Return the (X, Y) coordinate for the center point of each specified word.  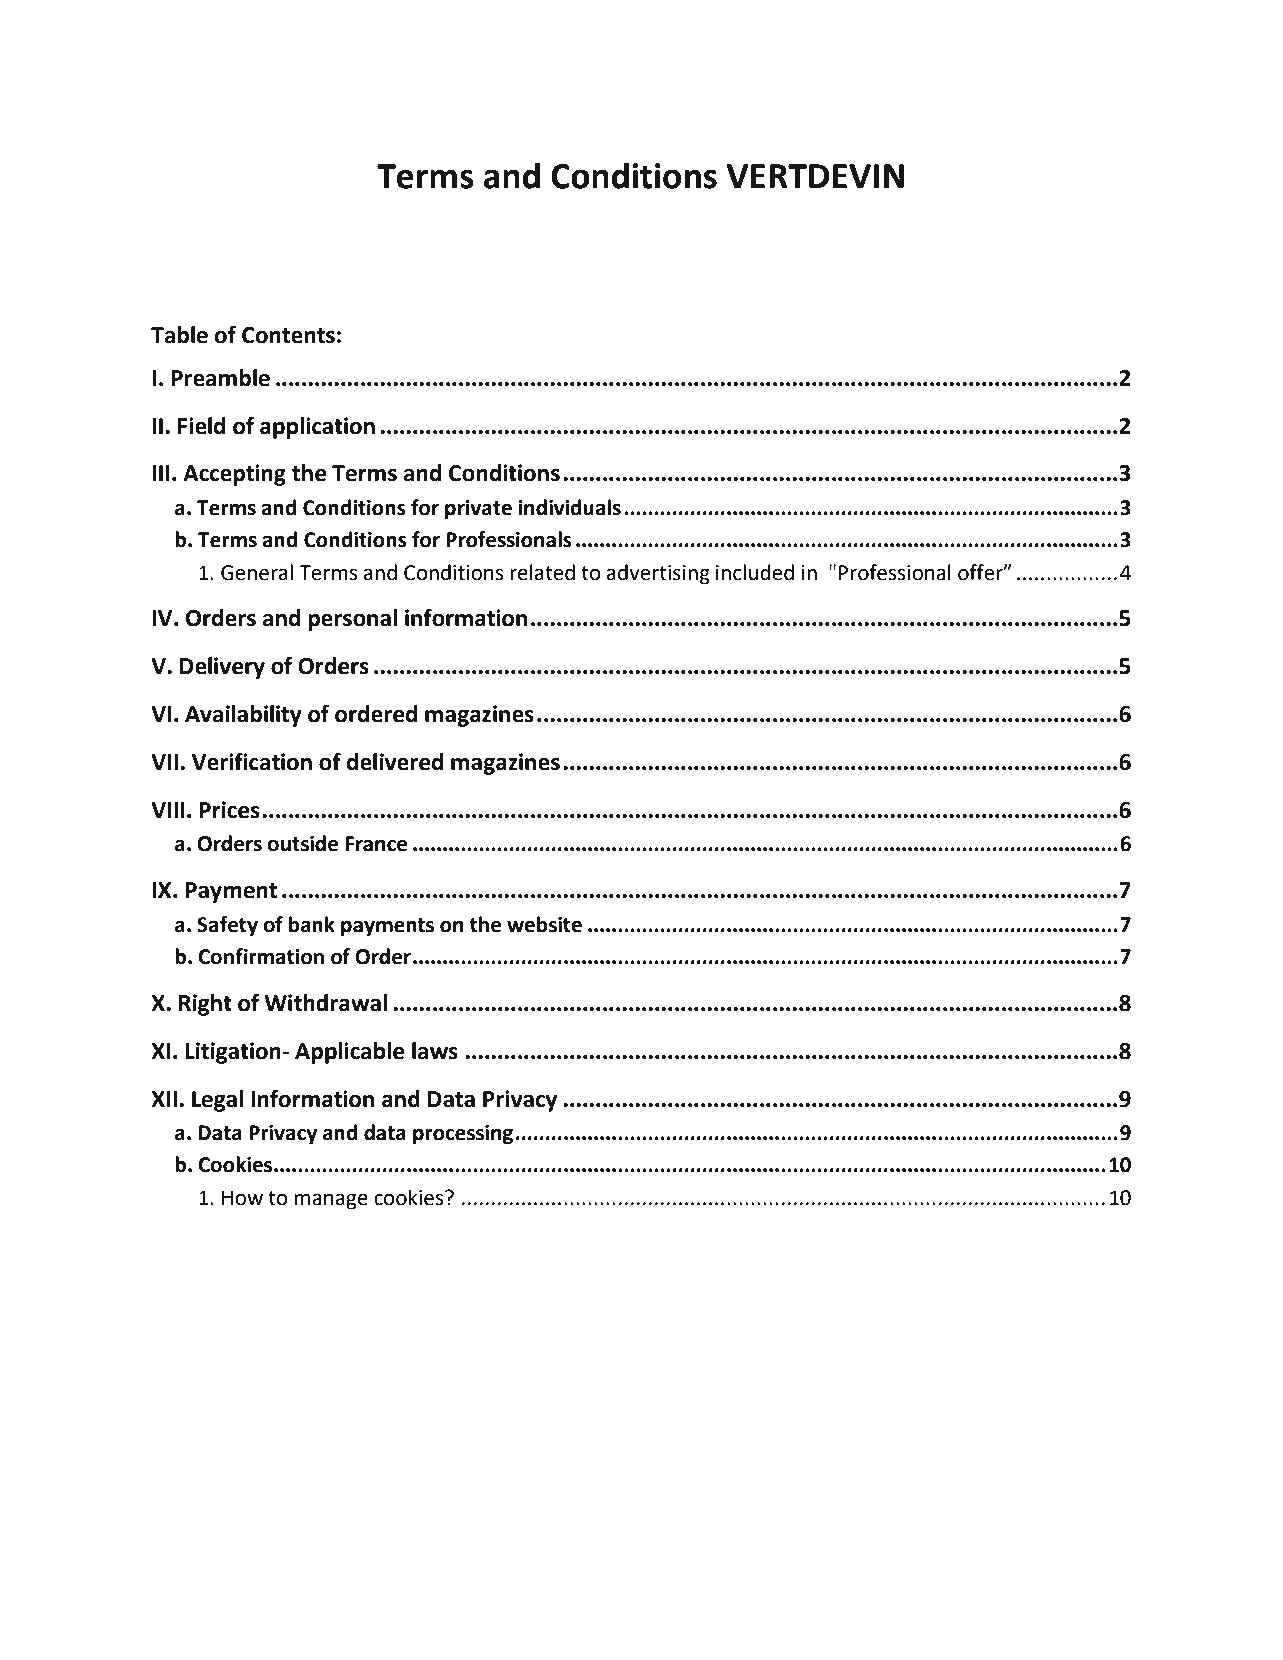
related (542, 572)
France (376, 844)
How (242, 1198)
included (755, 572)
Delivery (222, 668)
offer (981, 572)
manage (331, 1201)
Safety (227, 926)
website (544, 924)
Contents (288, 335)
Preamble (220, 378)
